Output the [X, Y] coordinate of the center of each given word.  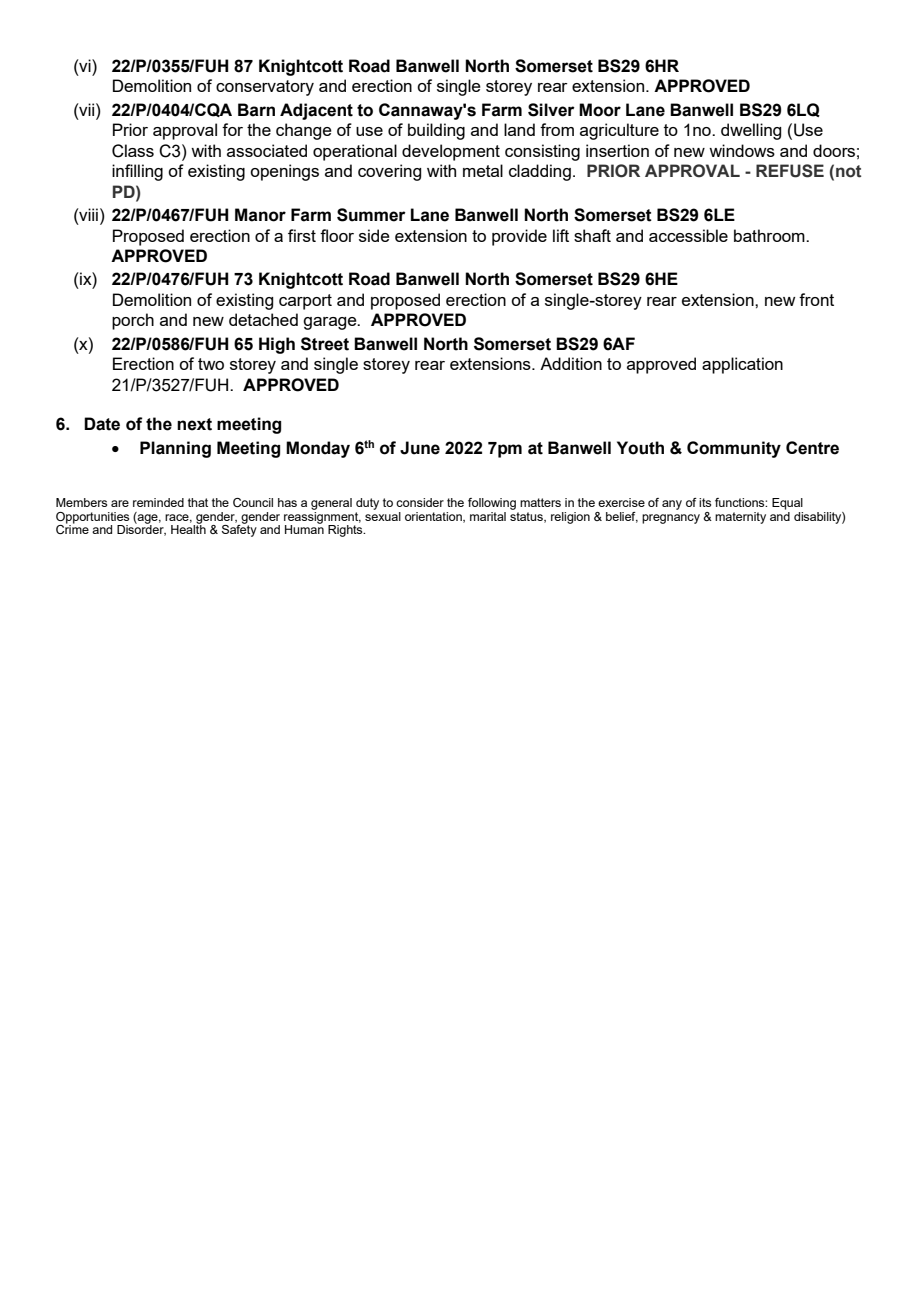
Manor [260, 215]
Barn [256, 110]
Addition [571, 363]
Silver [551, 110]
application [742, 365]
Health [188, 528]
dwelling [751, 131]
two [211, 364]
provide [519, 237]
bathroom [770, 235]
